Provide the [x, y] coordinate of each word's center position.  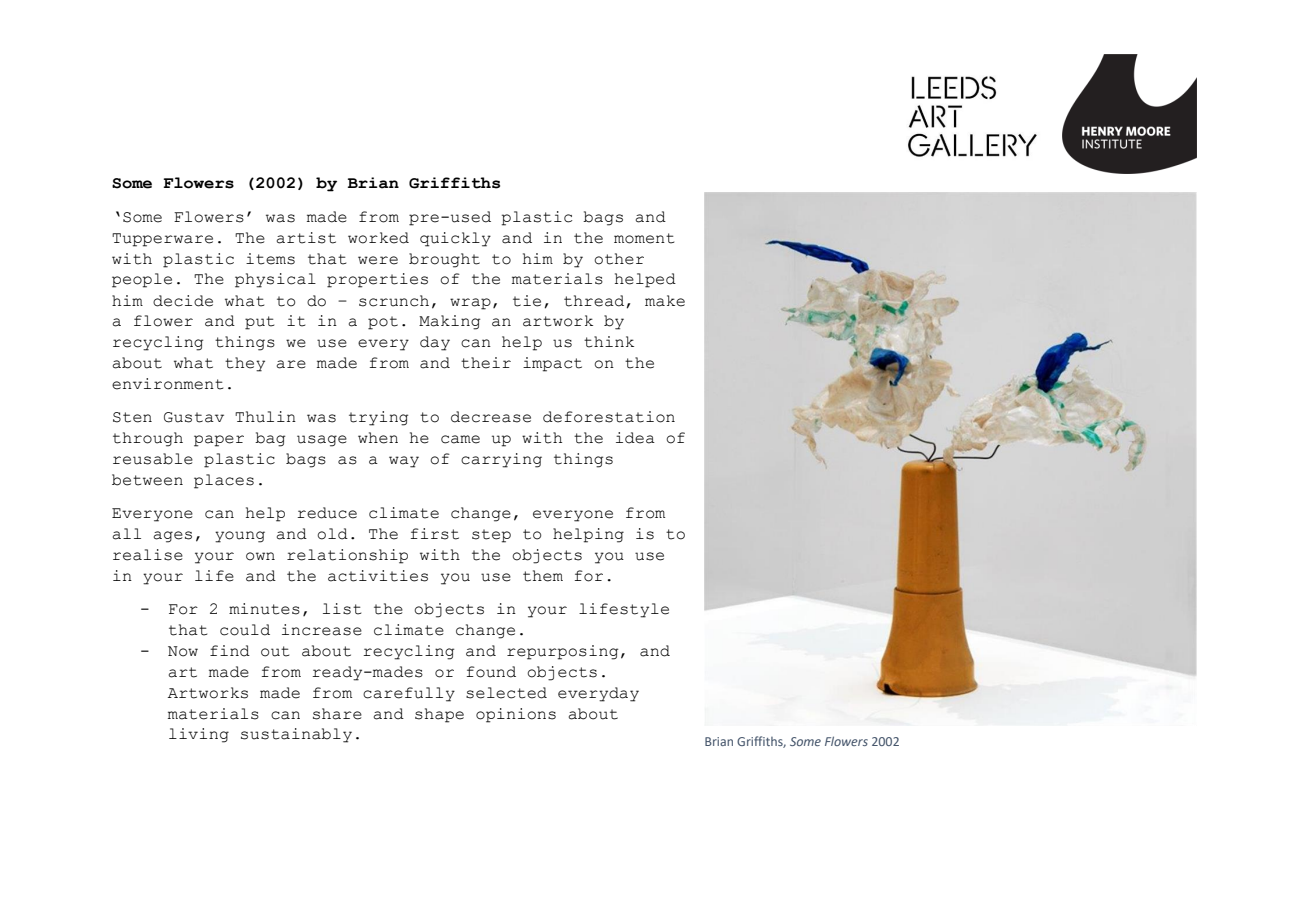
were [378, 260]
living [199, 735]
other [619, 259]
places [224, 481]
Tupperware [162, 240]
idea [635, 438]
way [404, 462]
